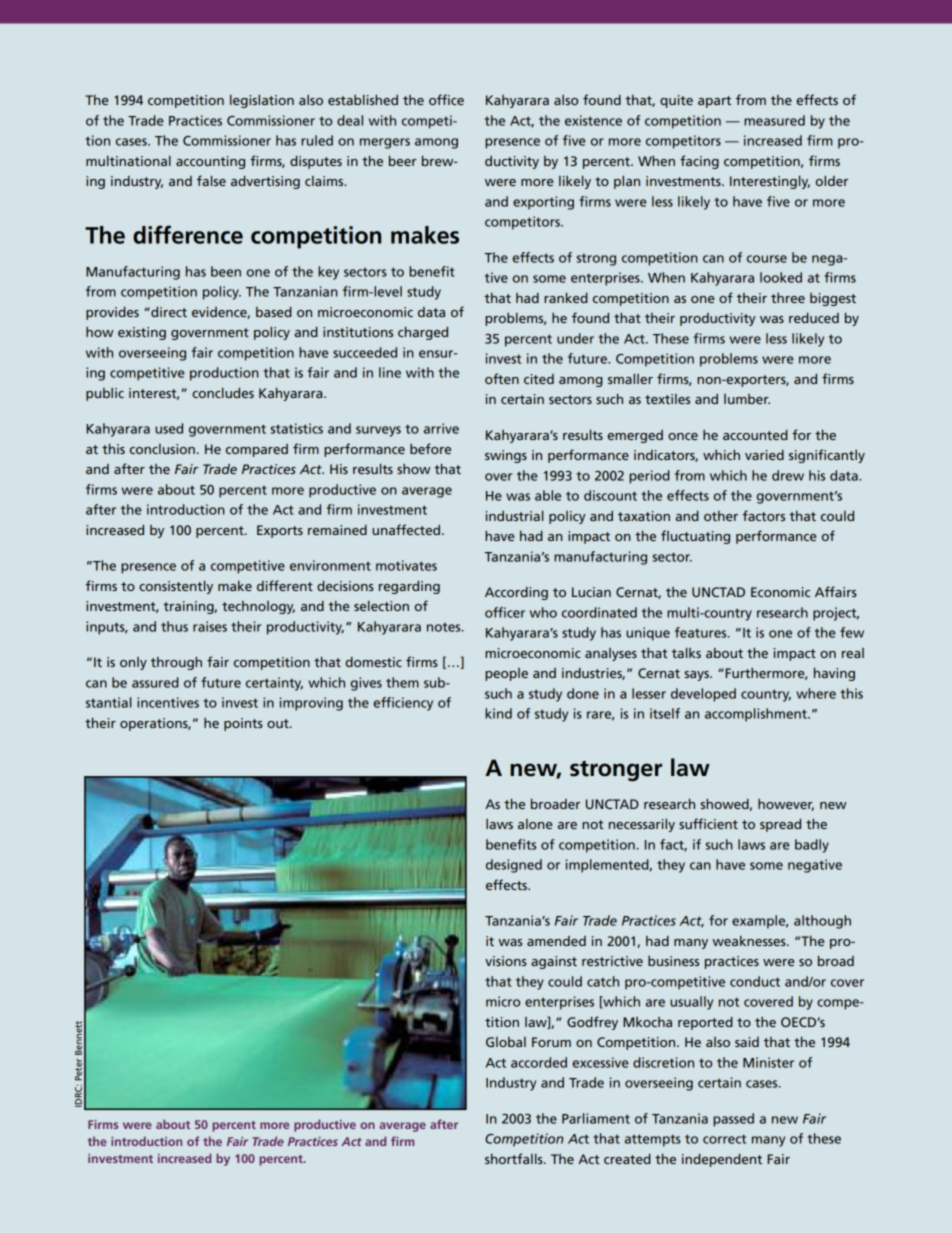 Image resolution: width=952 pixels, height=1233 pixels. Describe the element at coordinates (539, 1062) in the image. I see `accorded` at that location.
